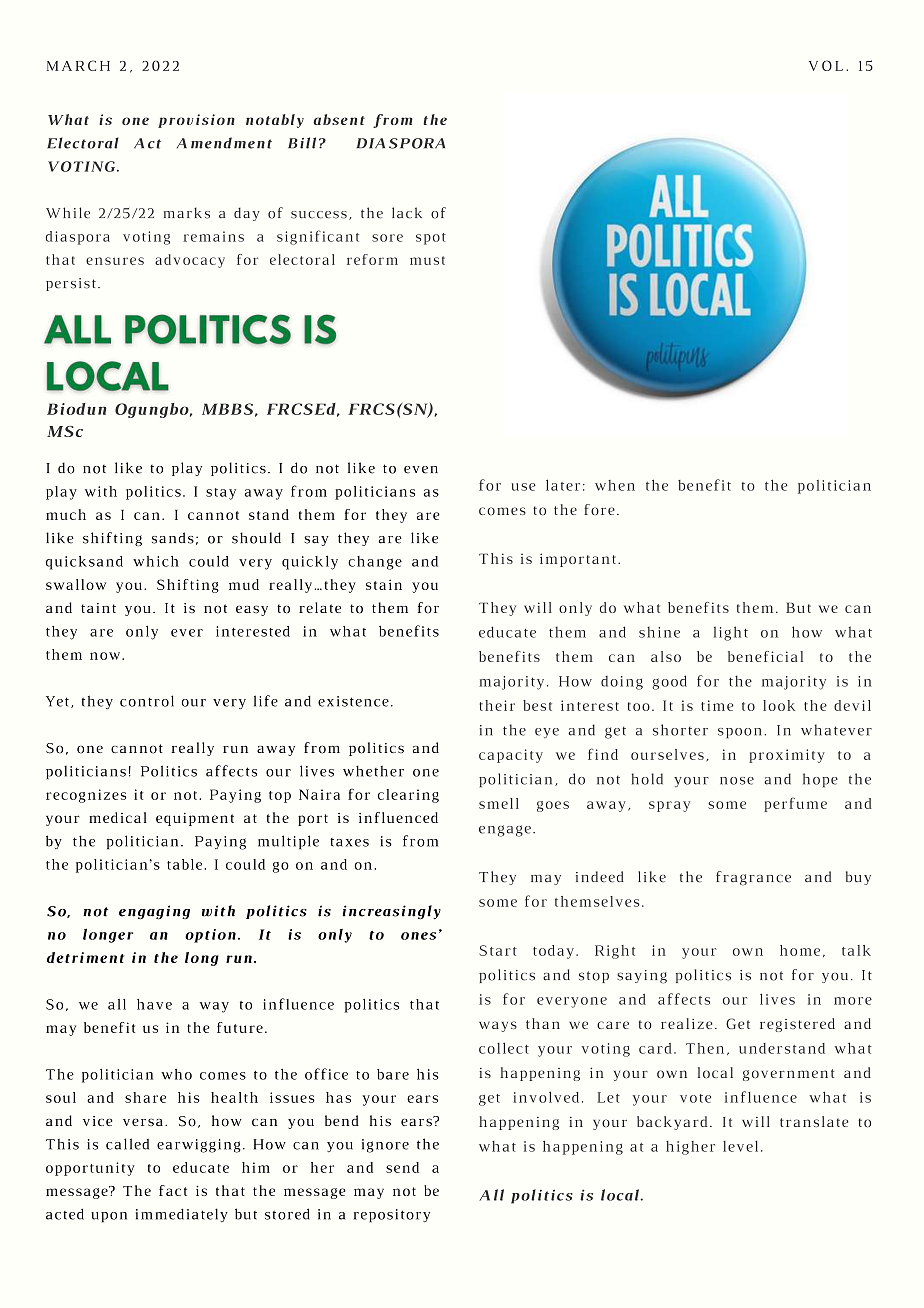 Image resolution: width=924 pixels, height=1308 pixels. What do you see at coordinates (196, 121) in the image?
I see `provision` at bounding box center [196, 121].
